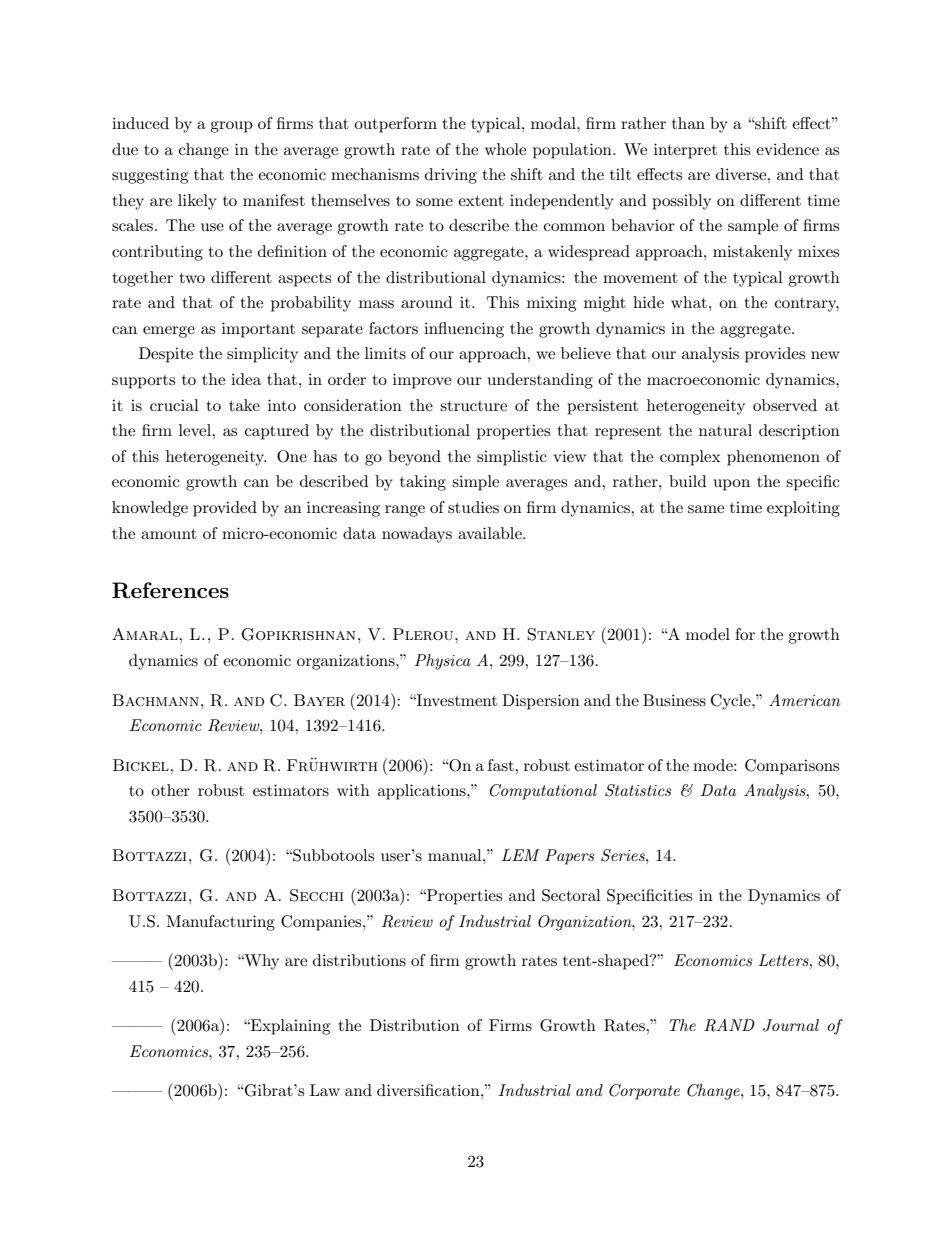  I want to click on phenomenon, so click(773, 458).
